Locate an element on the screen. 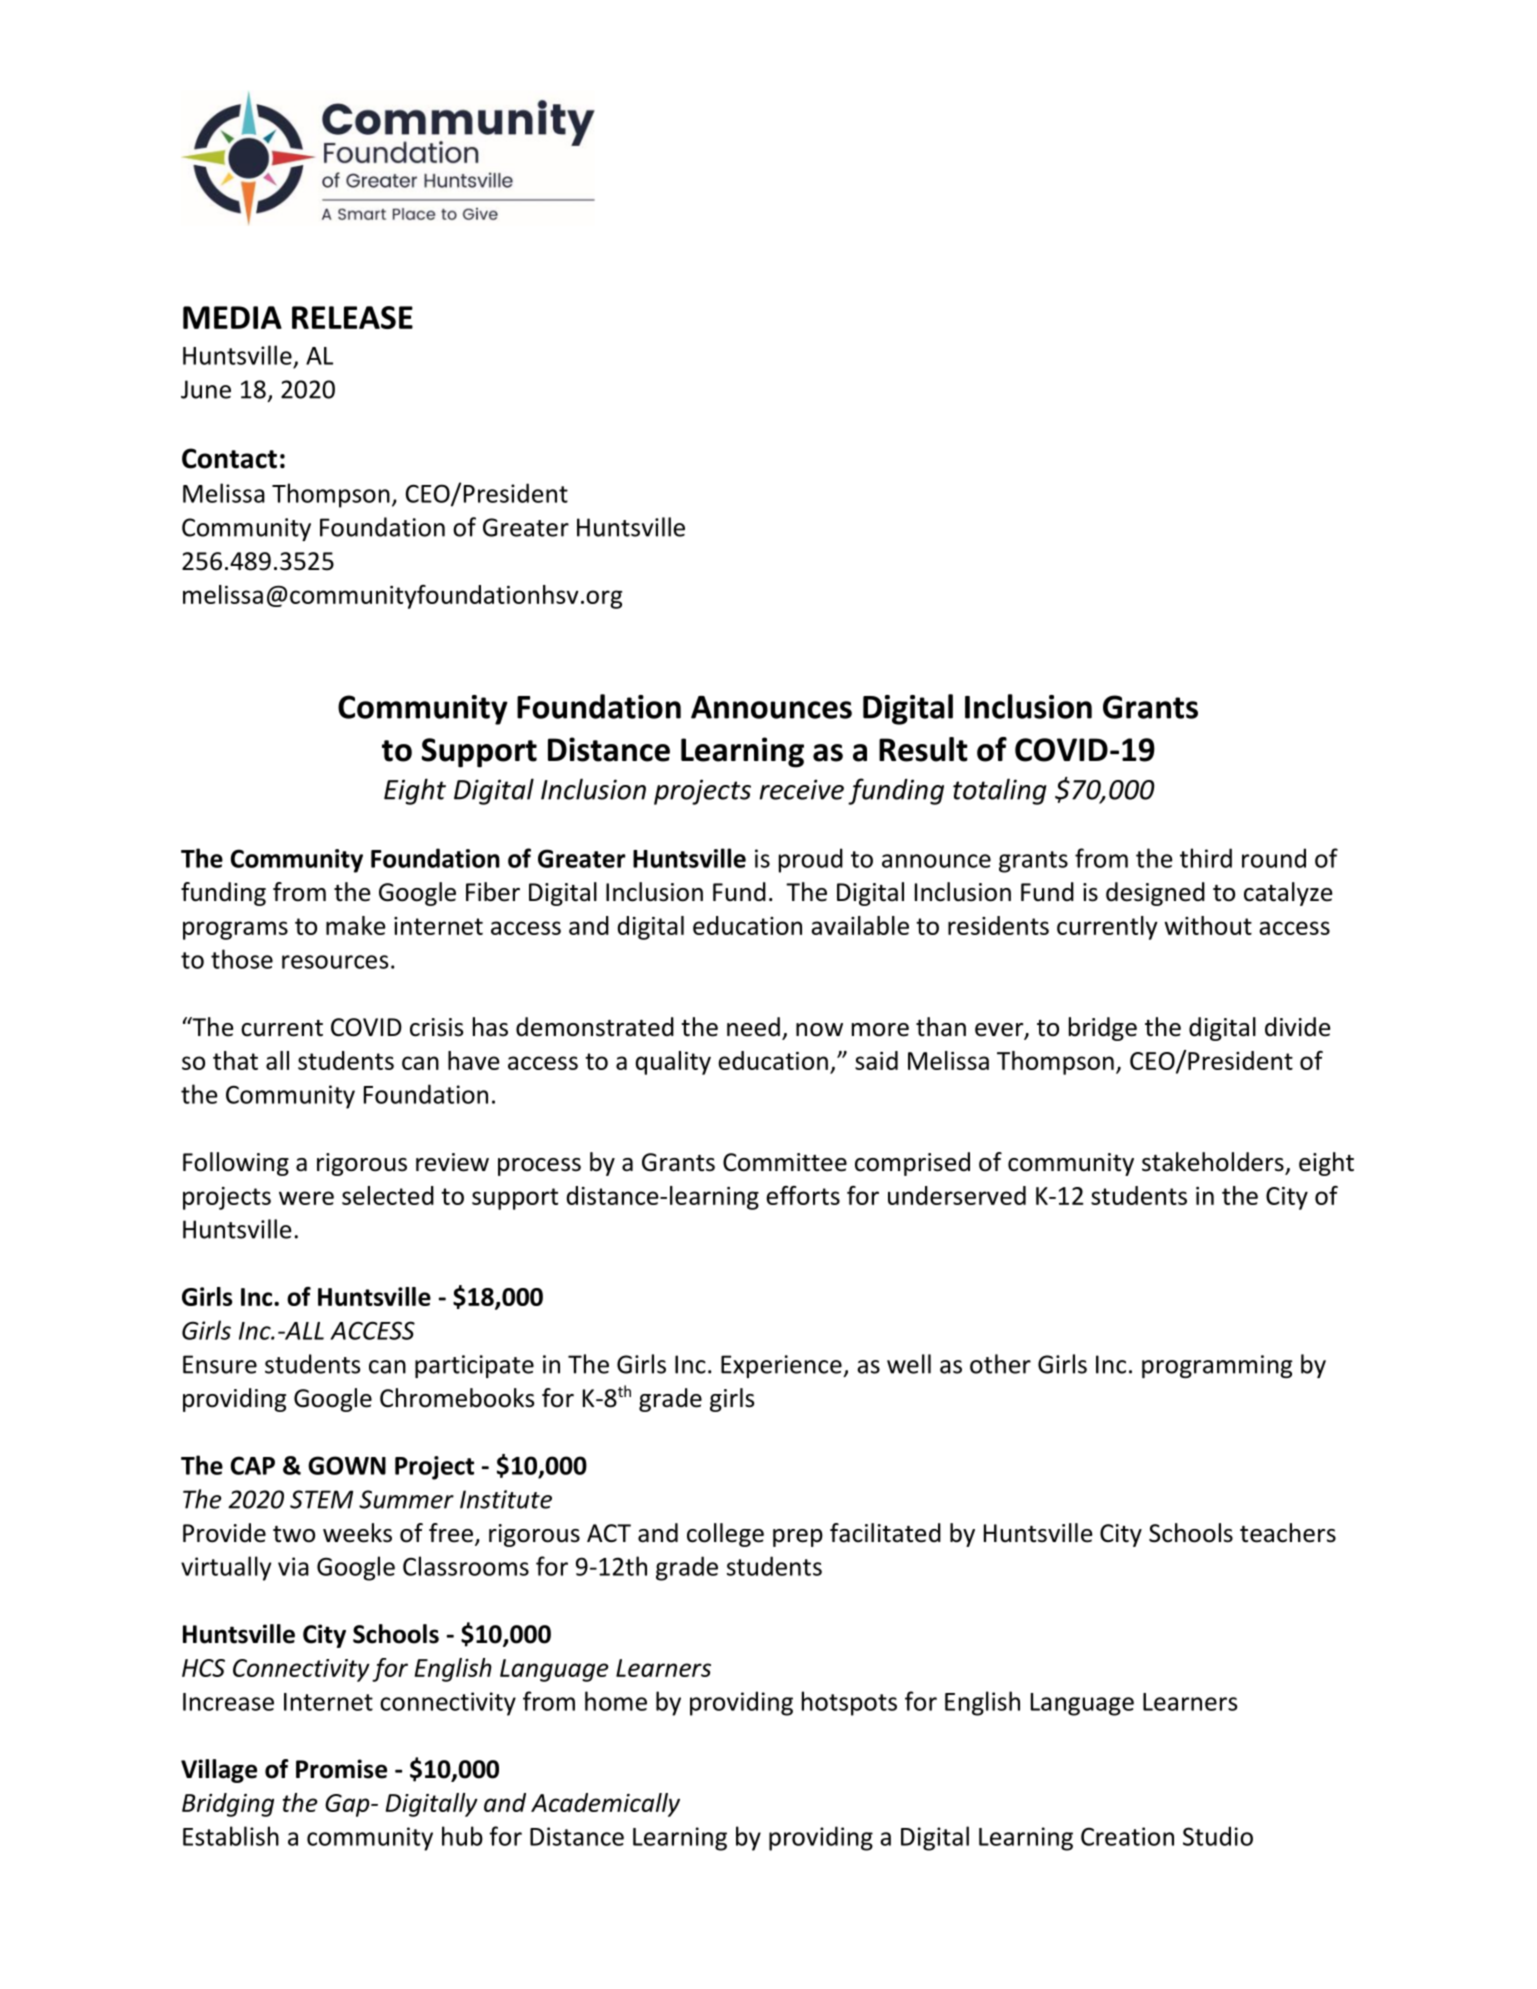 The width and height of the screenshot is (1537, 1989). were is located at coordinates (306, 1198).
